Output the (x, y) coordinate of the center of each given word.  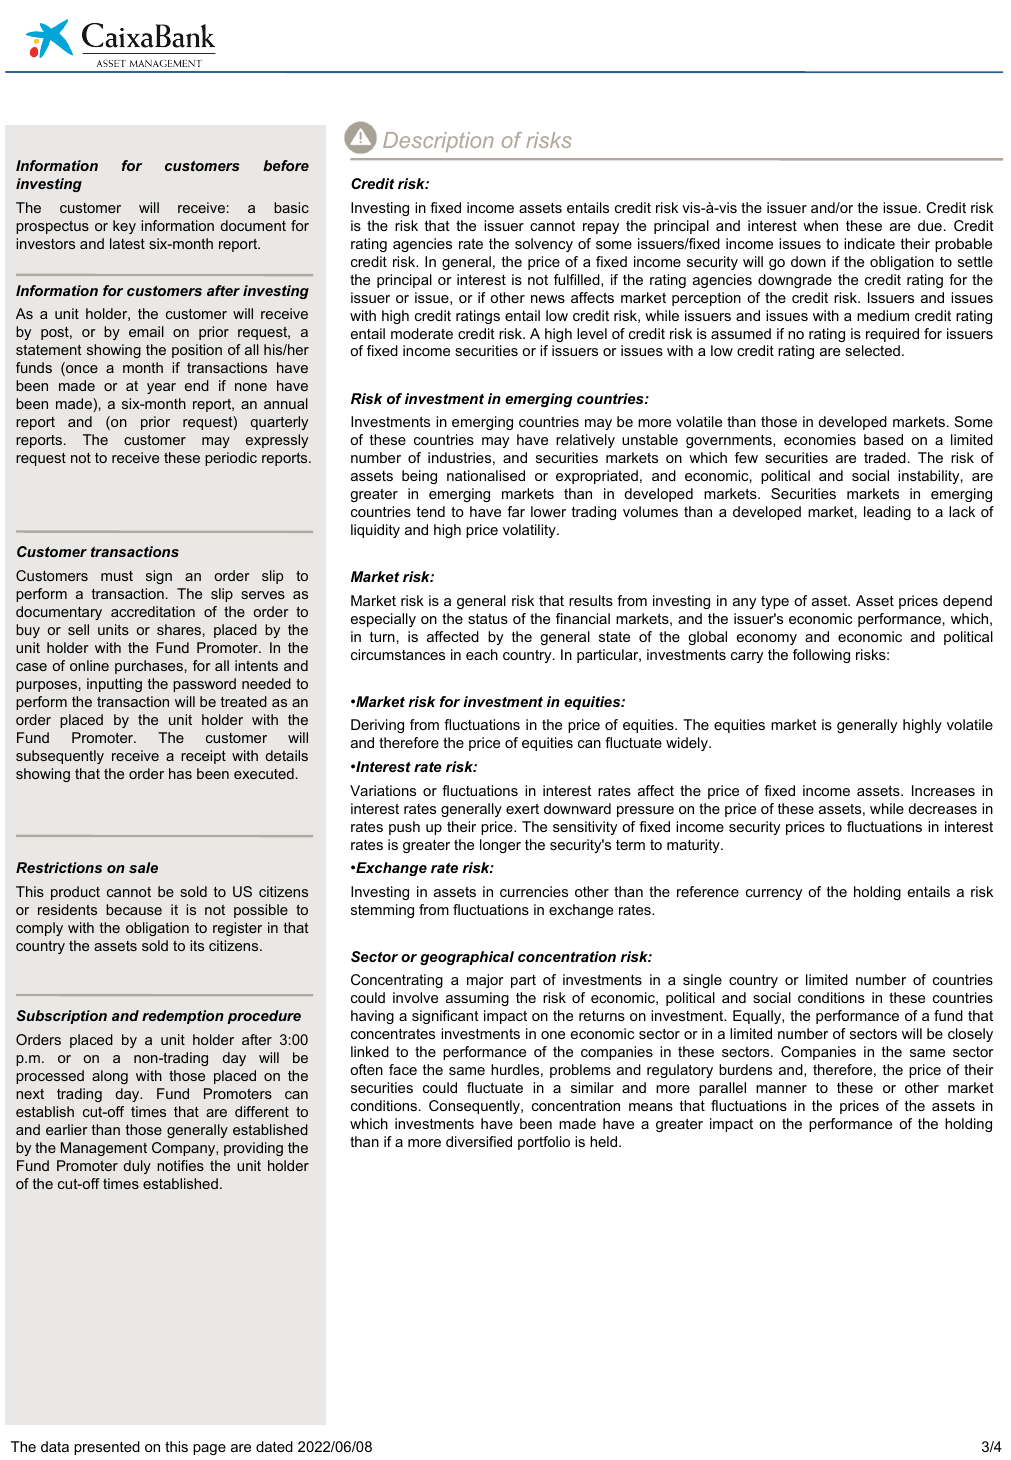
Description (438, 142)
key (124, 227)
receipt (203, 757)
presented (107, 1448)
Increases (943, 790)
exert (522, 809)
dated (274, 1446)
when (820, 225)
